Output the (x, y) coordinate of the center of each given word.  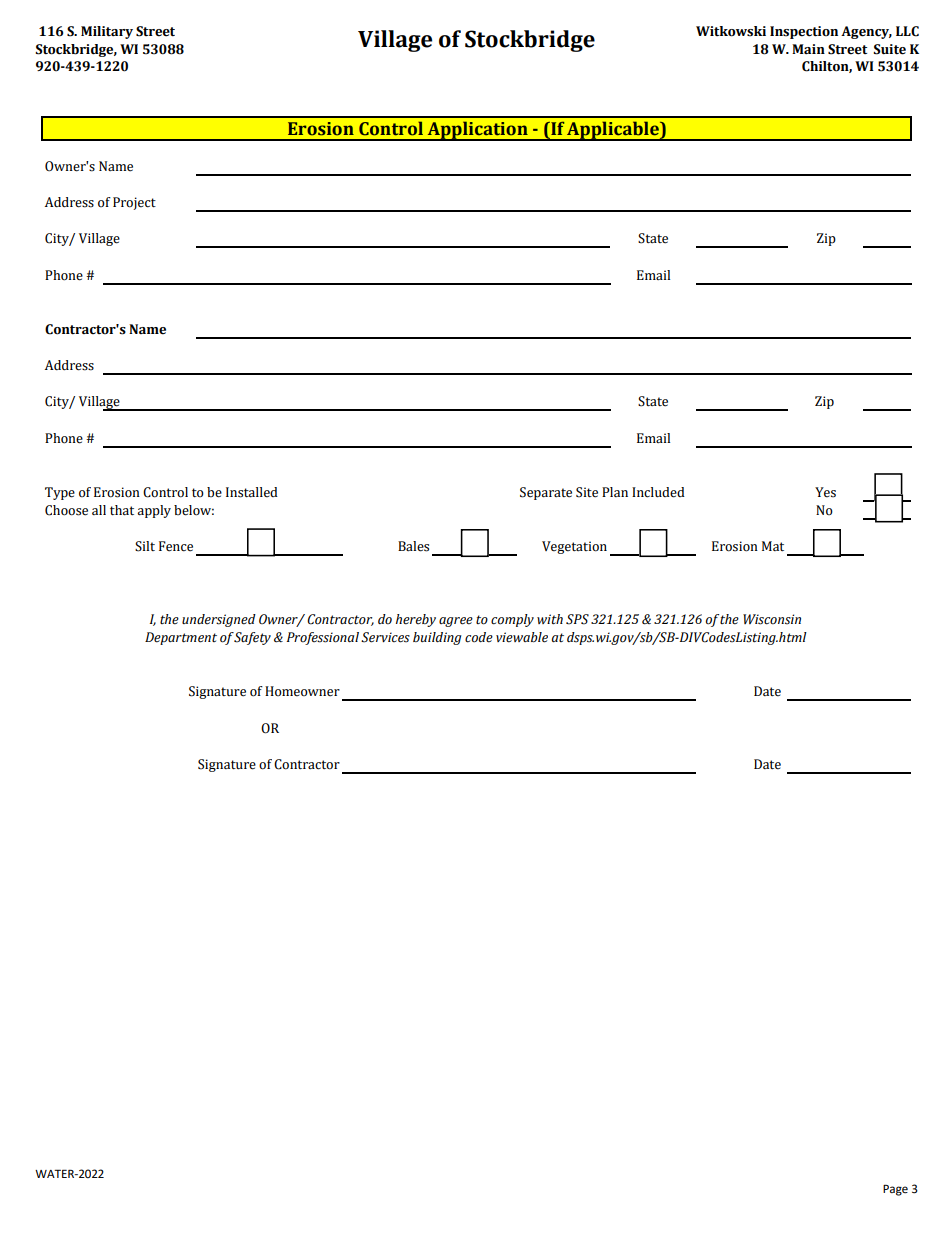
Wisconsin (772, 619)
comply (512, 620)
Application (477, 131)
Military (107, 32)
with (550, 619)
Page (895, 1190)
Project (134, 203)
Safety (252, 638)
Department (181, 638)
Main (808, 49)
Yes (825, 492)
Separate (546, 493)
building (437, 638)
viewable (522, 637)
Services (385, 637)
